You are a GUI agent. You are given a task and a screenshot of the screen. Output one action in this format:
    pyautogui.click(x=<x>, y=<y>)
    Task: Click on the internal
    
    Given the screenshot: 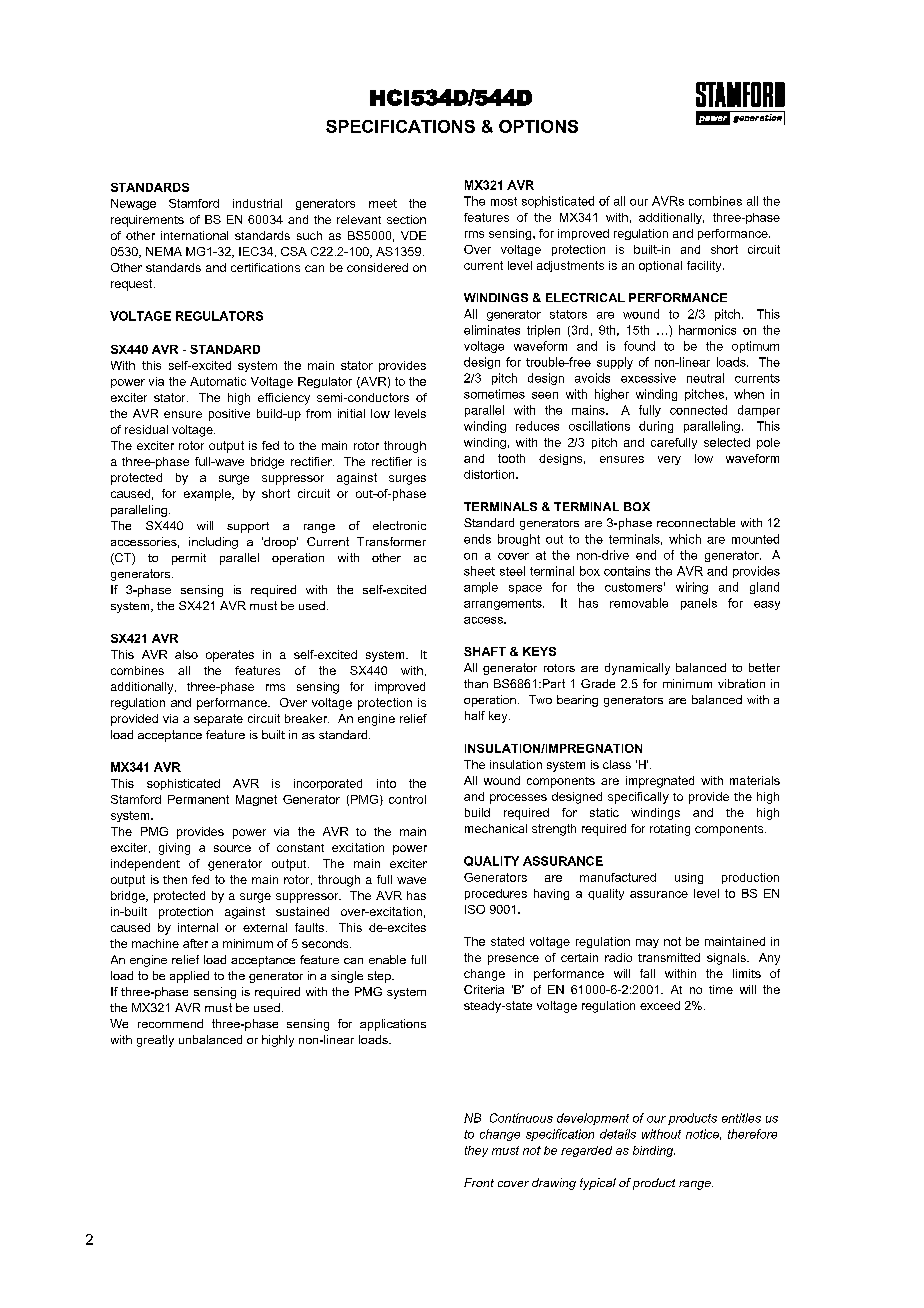 What is the action you would take?
    pyautogui.click(x=198, y=927)
